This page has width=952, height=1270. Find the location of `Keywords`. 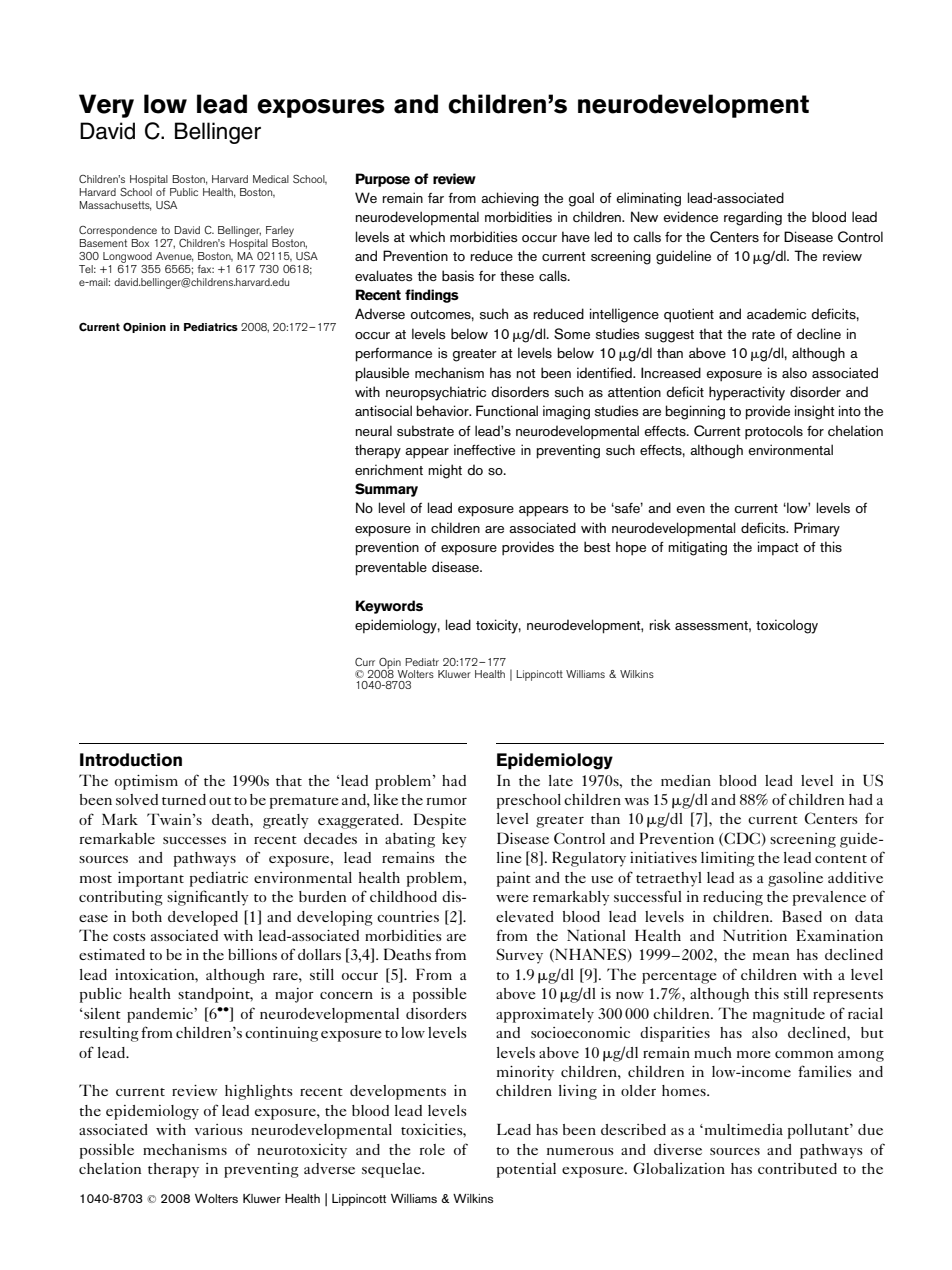

Keywords is located at coordinates (389, 607).
